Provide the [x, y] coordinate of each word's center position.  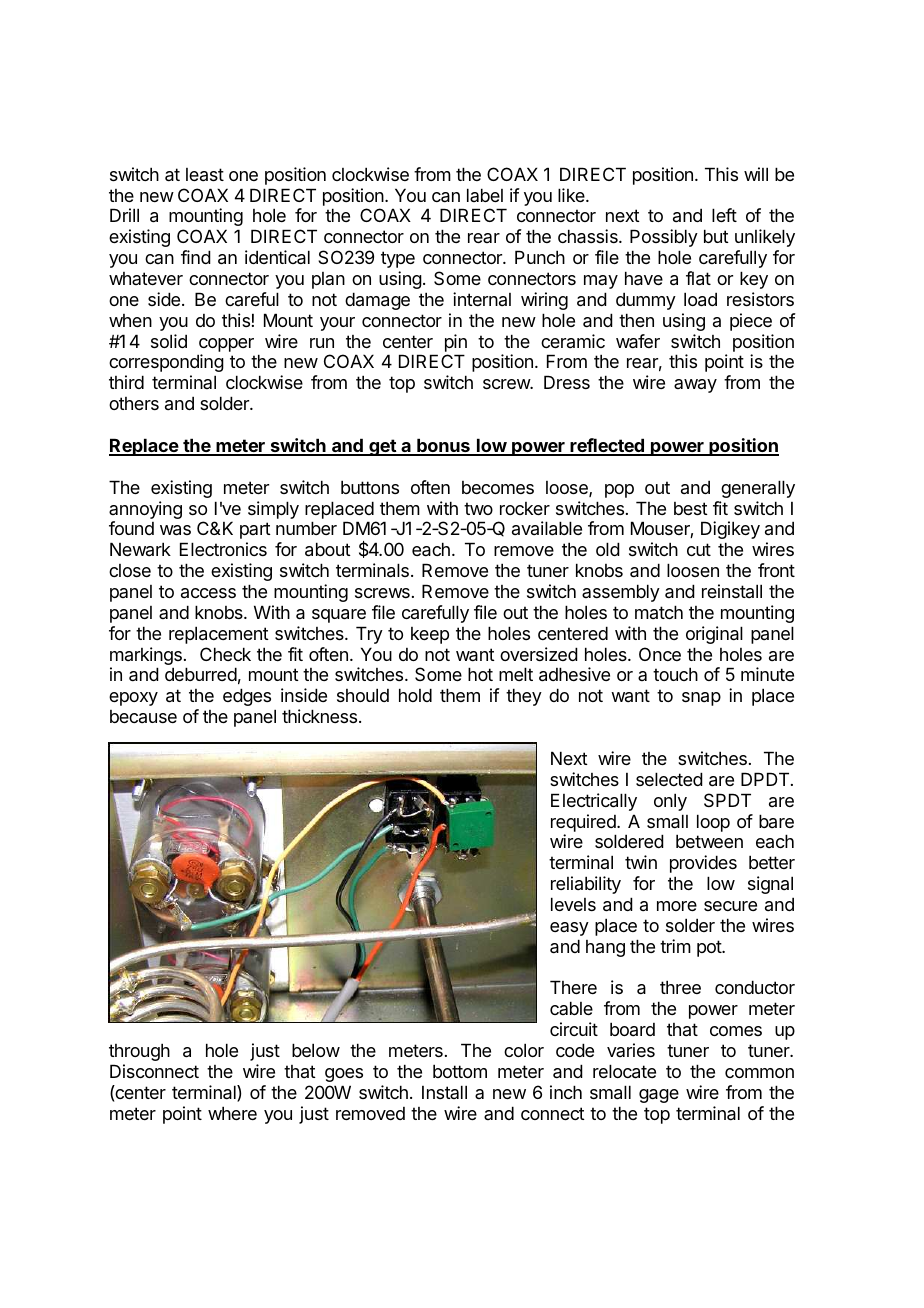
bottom [460, 1071]
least [205, 174]
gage [659, 1096]
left [724, 215]
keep [430, 635]
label [485, 195]
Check [225, 654]
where [232, 1113]
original [714, 635]
